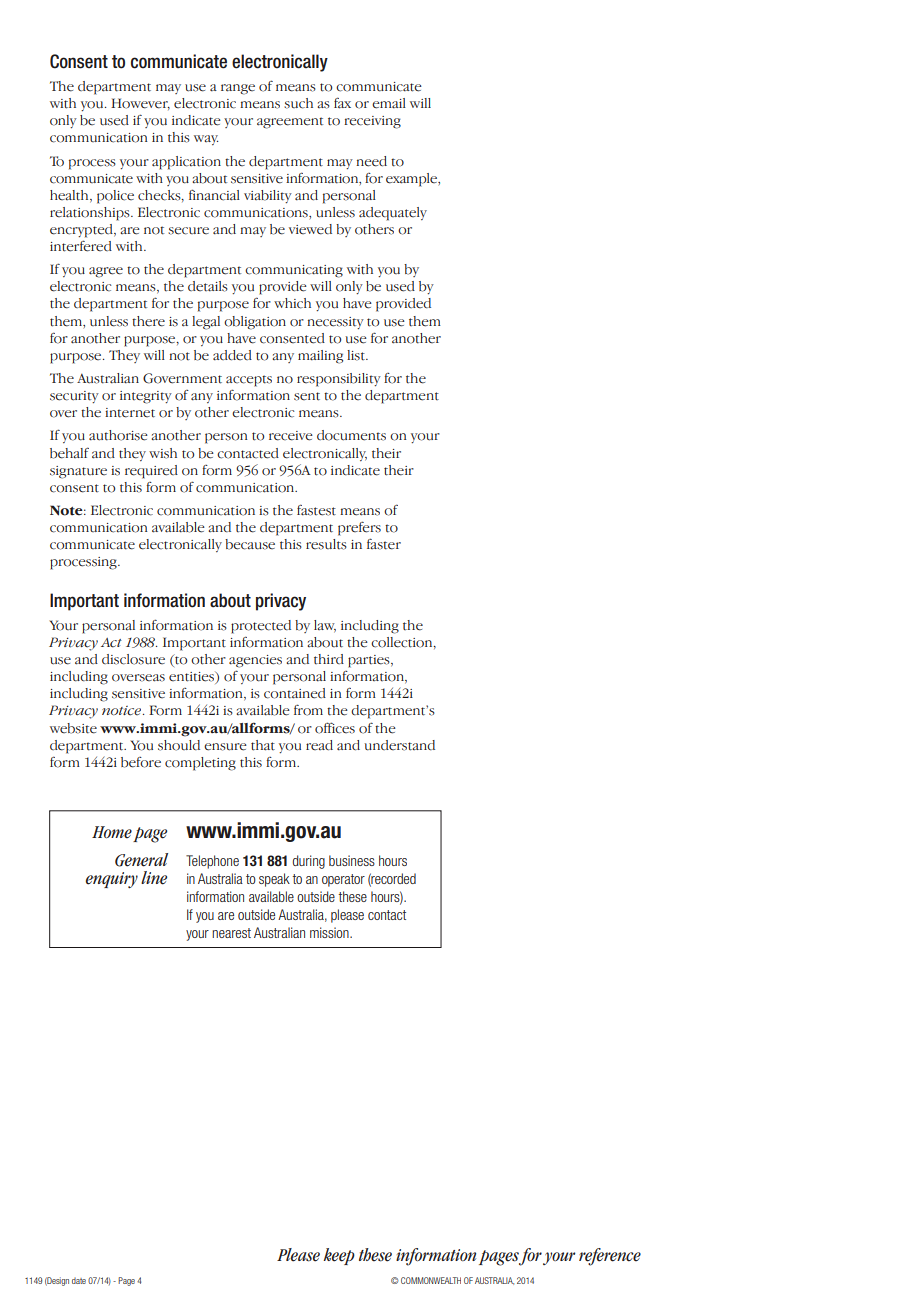  What do you see at coordinates (389, 103) in the image?
I see `email` at bounding box center [389, 103].
